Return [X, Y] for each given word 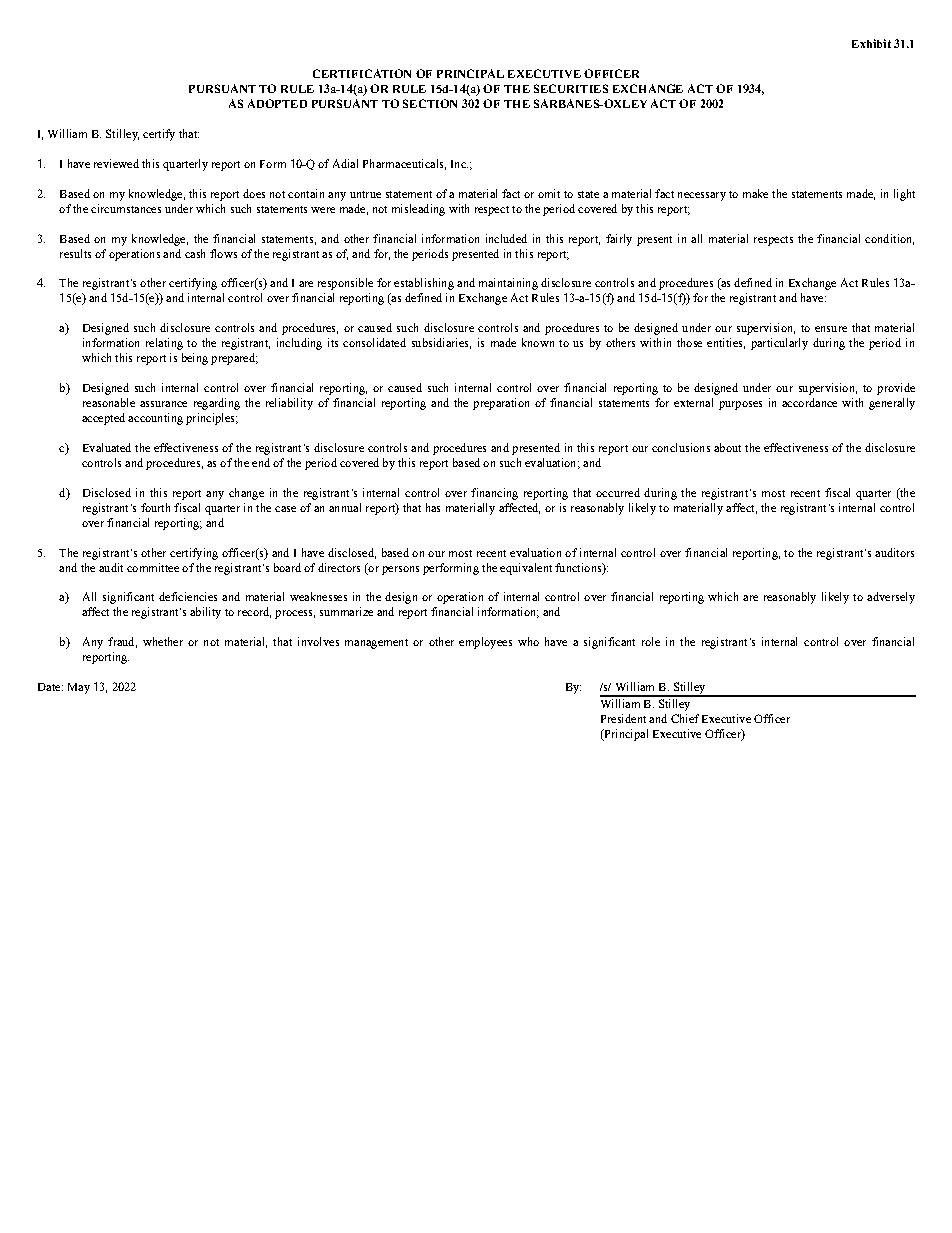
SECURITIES [571, 88]
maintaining [508, 284]
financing [494, 494]
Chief [685, 718]
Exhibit [871, 43]
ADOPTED [277, 103]
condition [889, 239]
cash [195, 253]
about [727, 447]
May [79, 688]
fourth [155, 507]
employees [485, 643]
